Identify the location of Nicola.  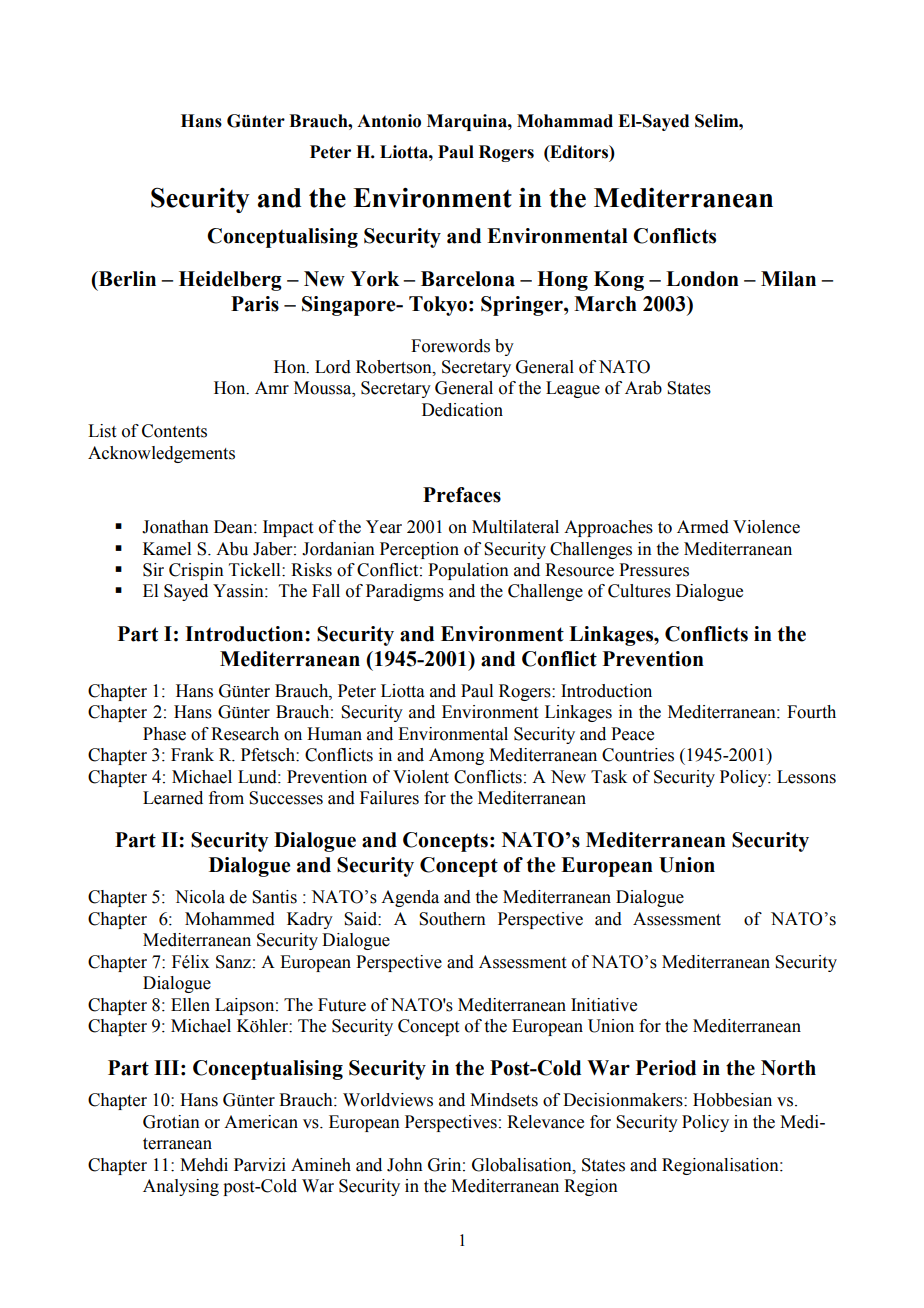
(200, 897).
